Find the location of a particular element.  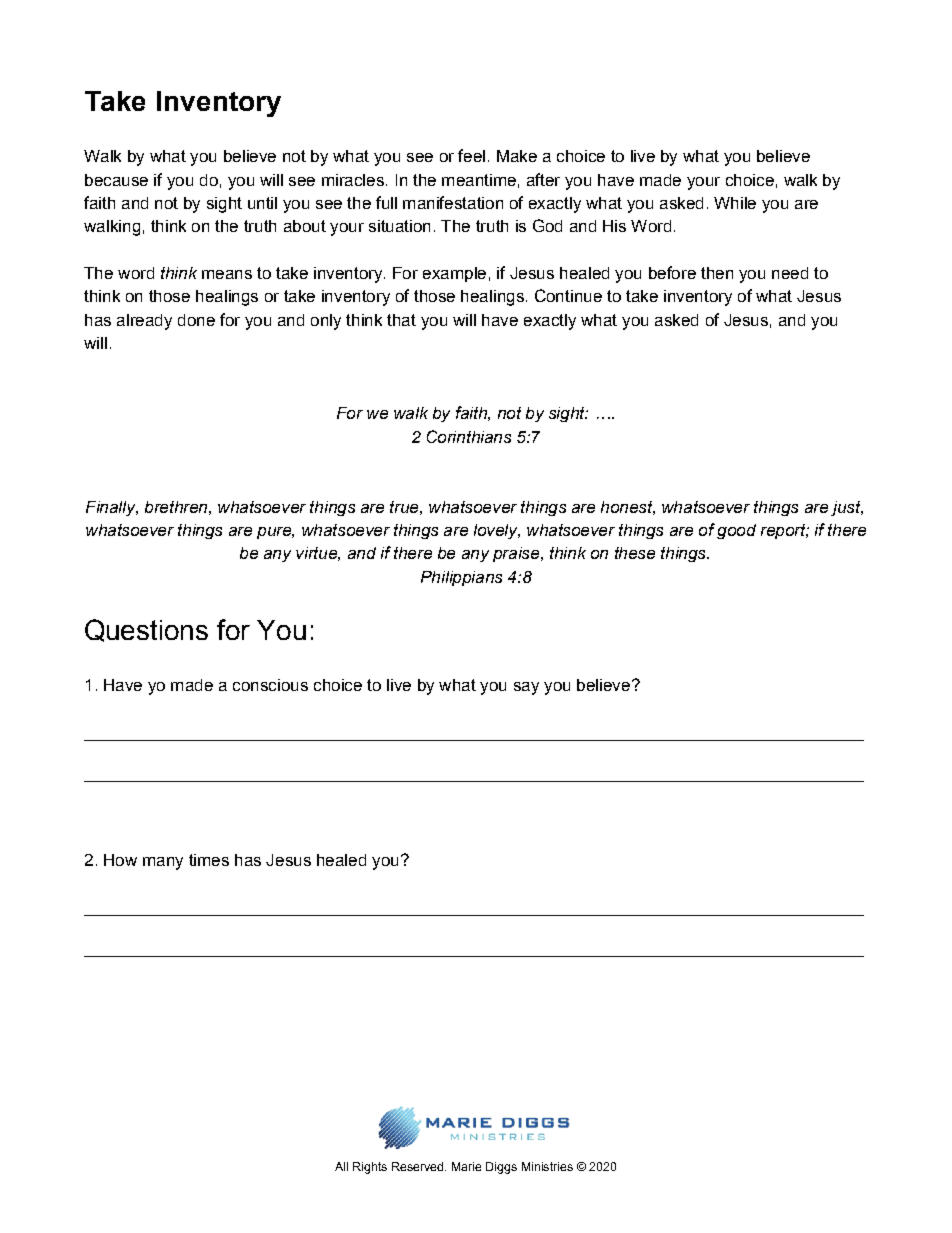

good is located at coordinates (736, 531).
